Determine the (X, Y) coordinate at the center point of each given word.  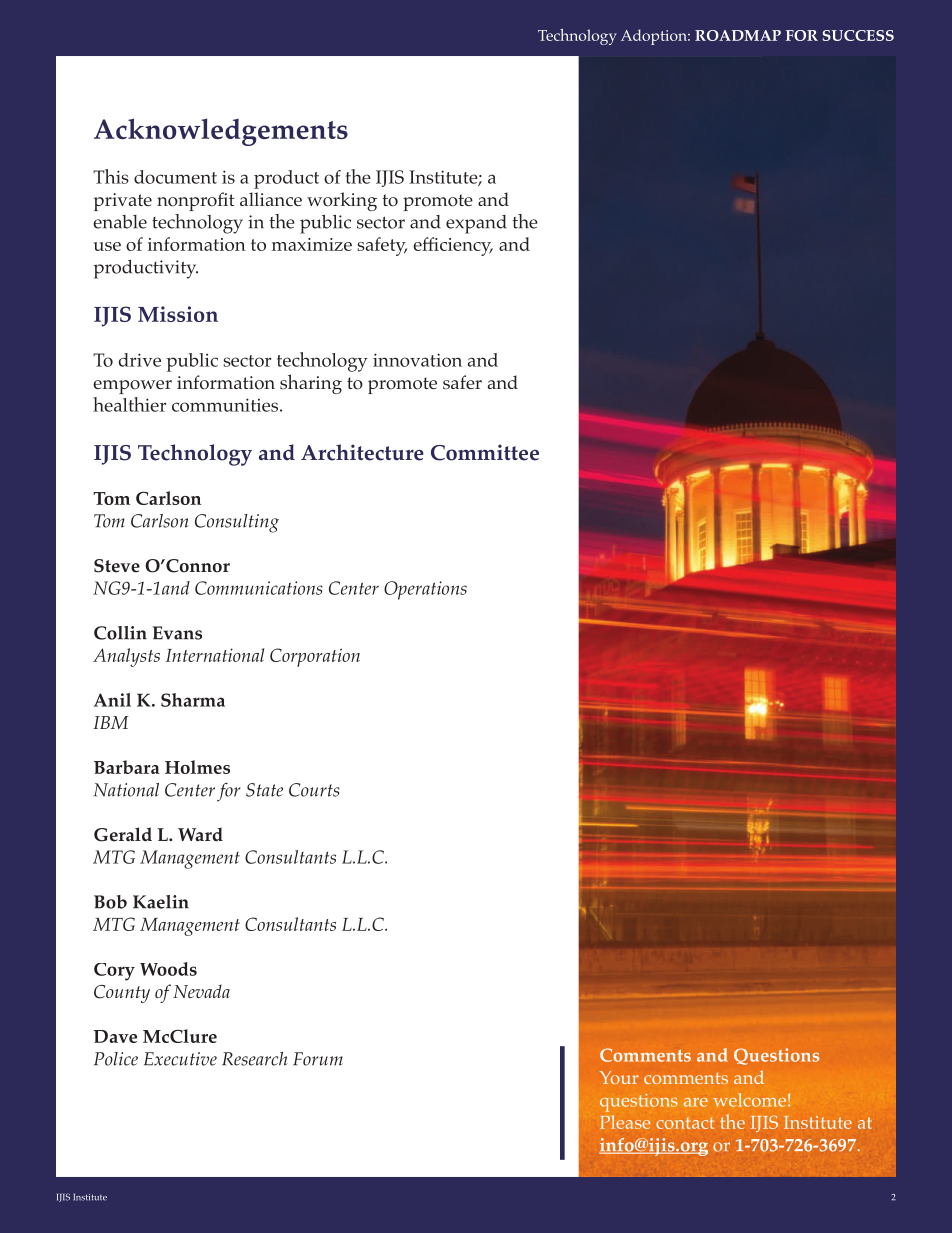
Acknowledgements (221, 132)
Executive (180, 1059)
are (696, 1102)
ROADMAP (738, 35)
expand (476, 224)
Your (619, 1077)
